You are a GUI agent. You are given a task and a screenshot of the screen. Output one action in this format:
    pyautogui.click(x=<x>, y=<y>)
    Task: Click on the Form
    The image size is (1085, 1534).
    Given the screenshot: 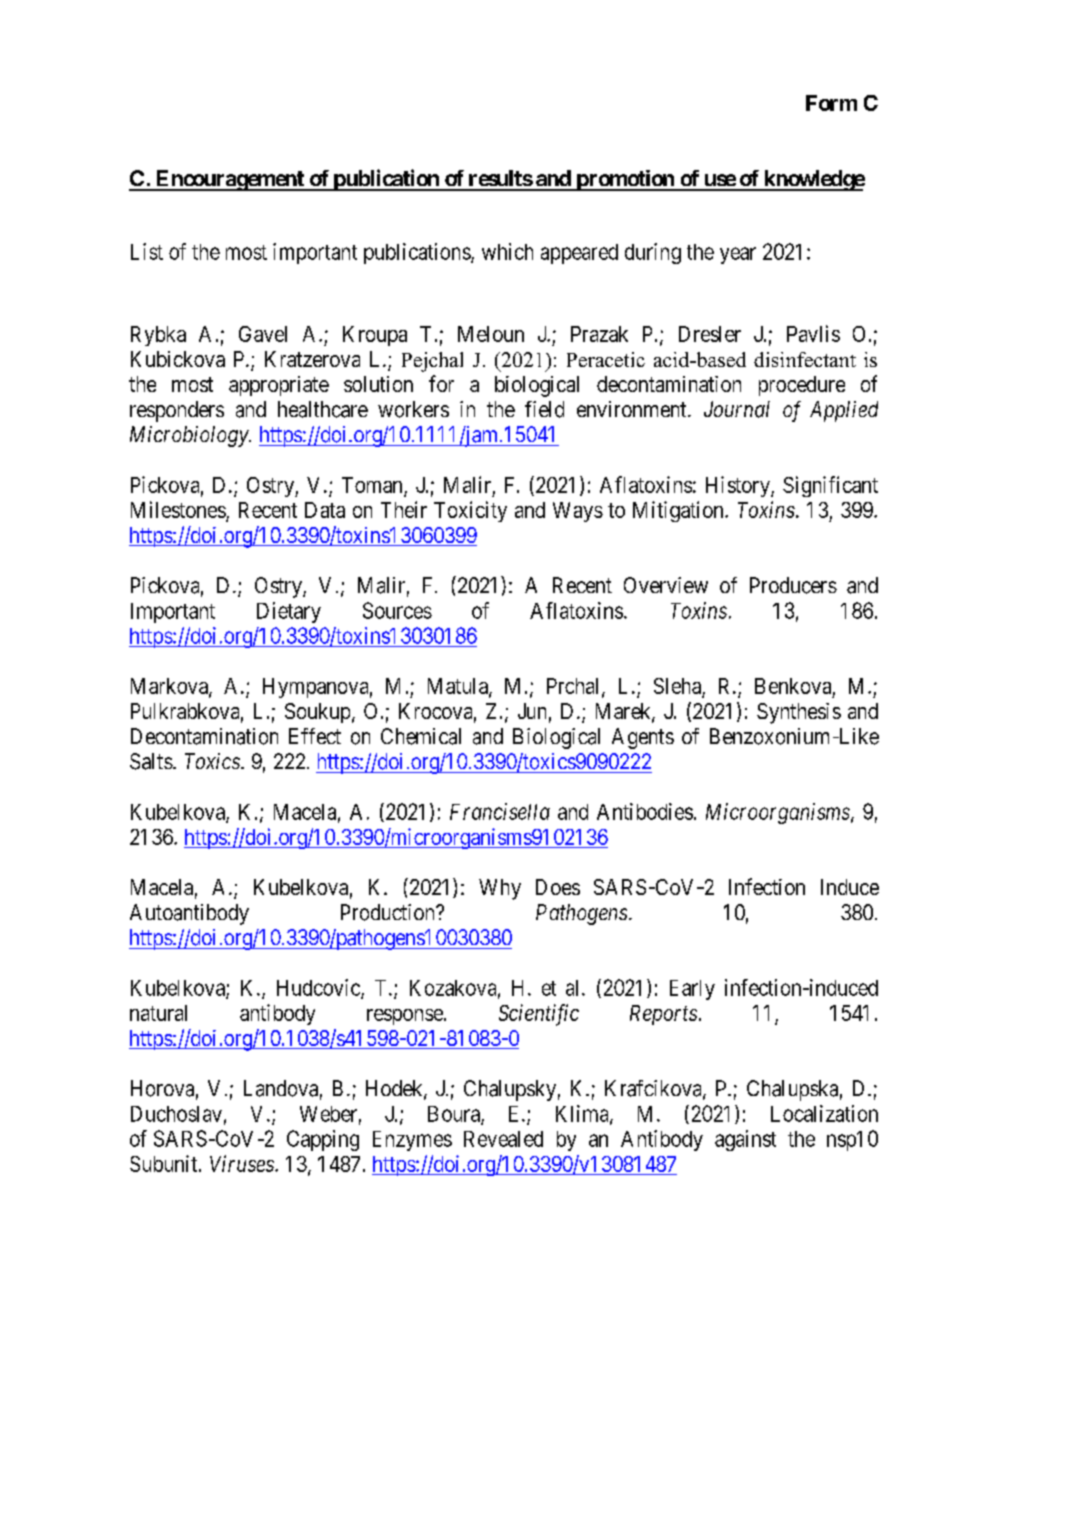 What is the action you would take?
    pyautogui.click(x=831, y=103)
